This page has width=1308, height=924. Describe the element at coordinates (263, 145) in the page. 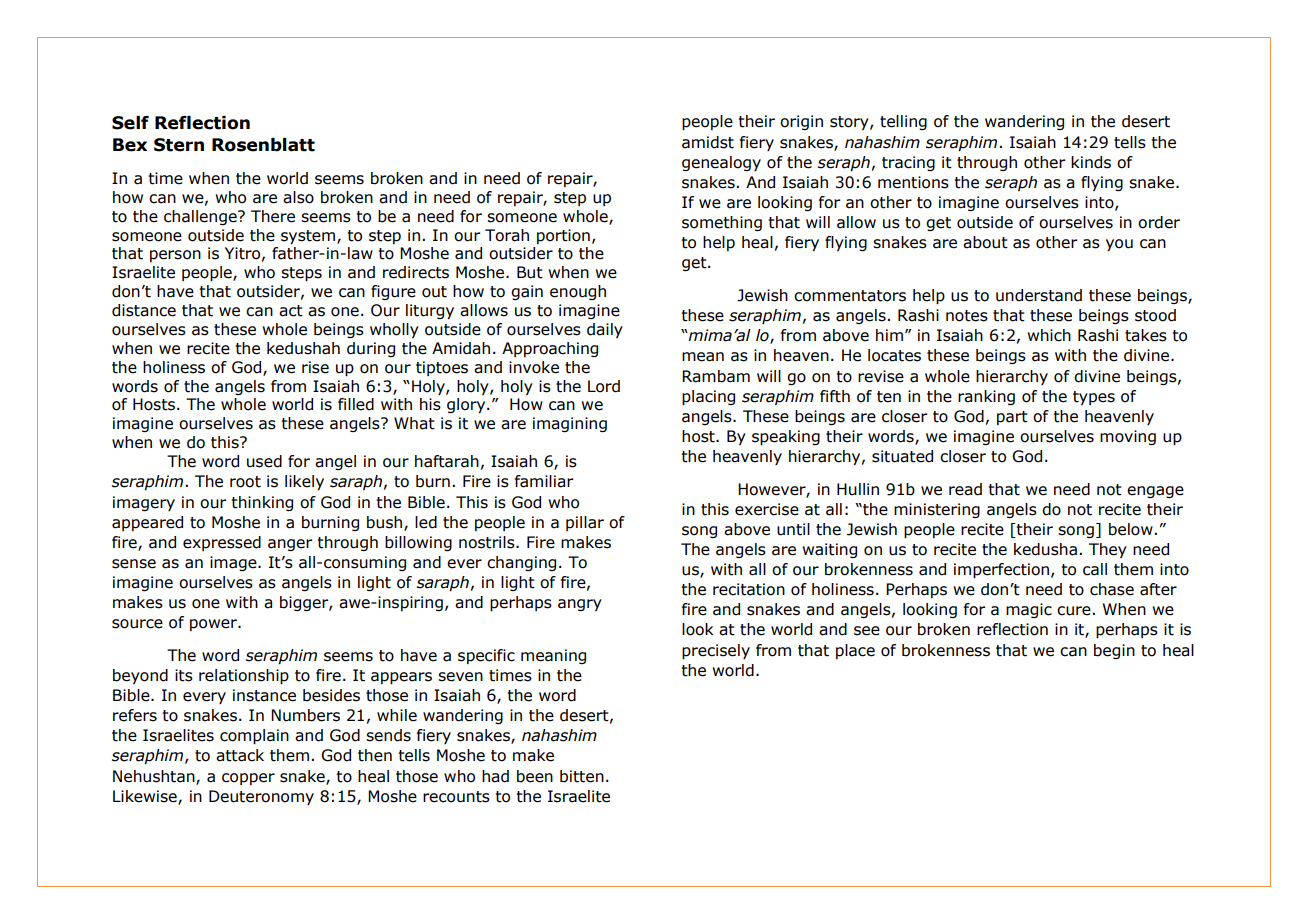

I see `Rosenblatt` at that location.
